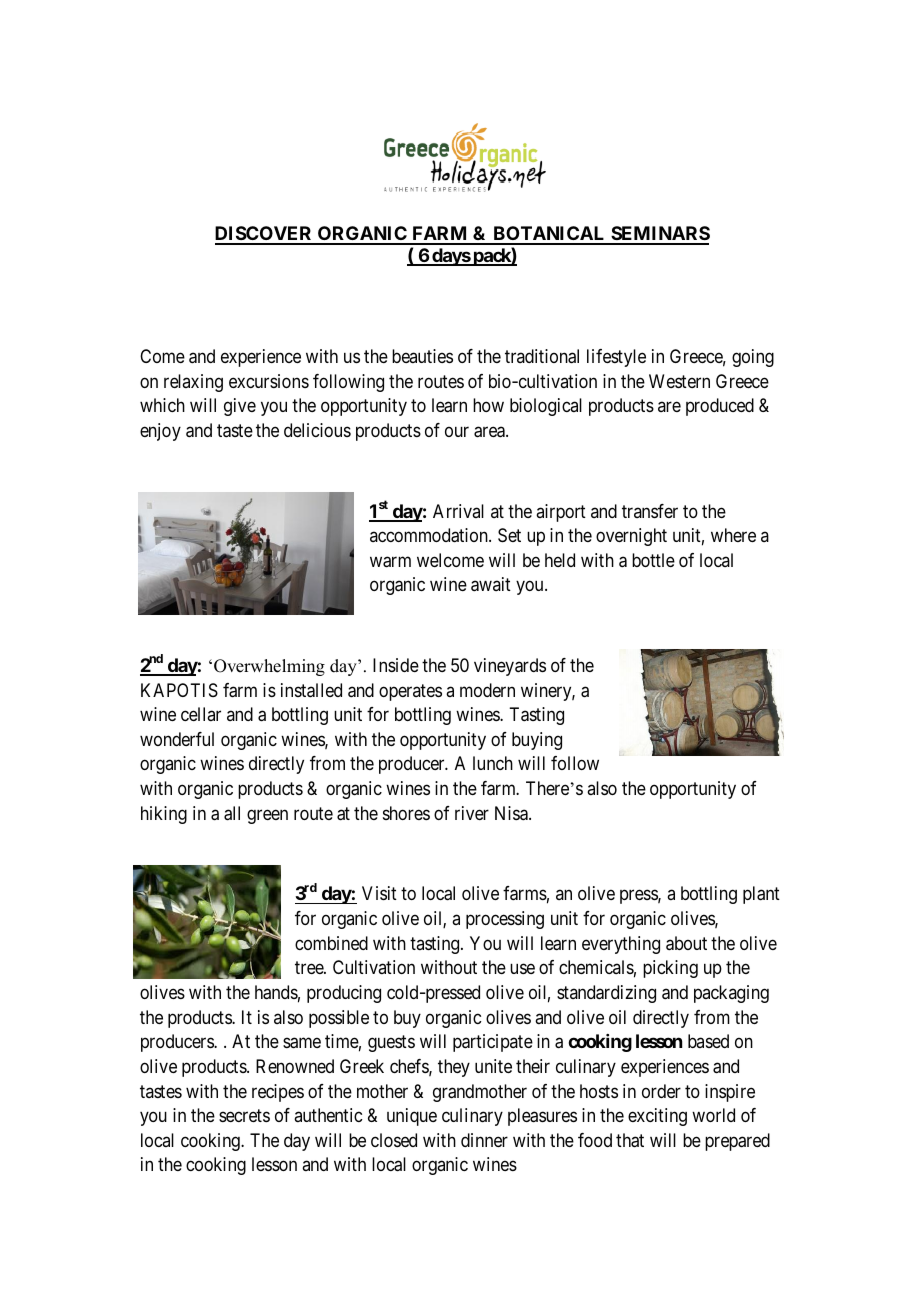  What do you see at coordinates (484, 1140) in the screenshot?
I see `dinner` at bounding box center [484, 1140].
